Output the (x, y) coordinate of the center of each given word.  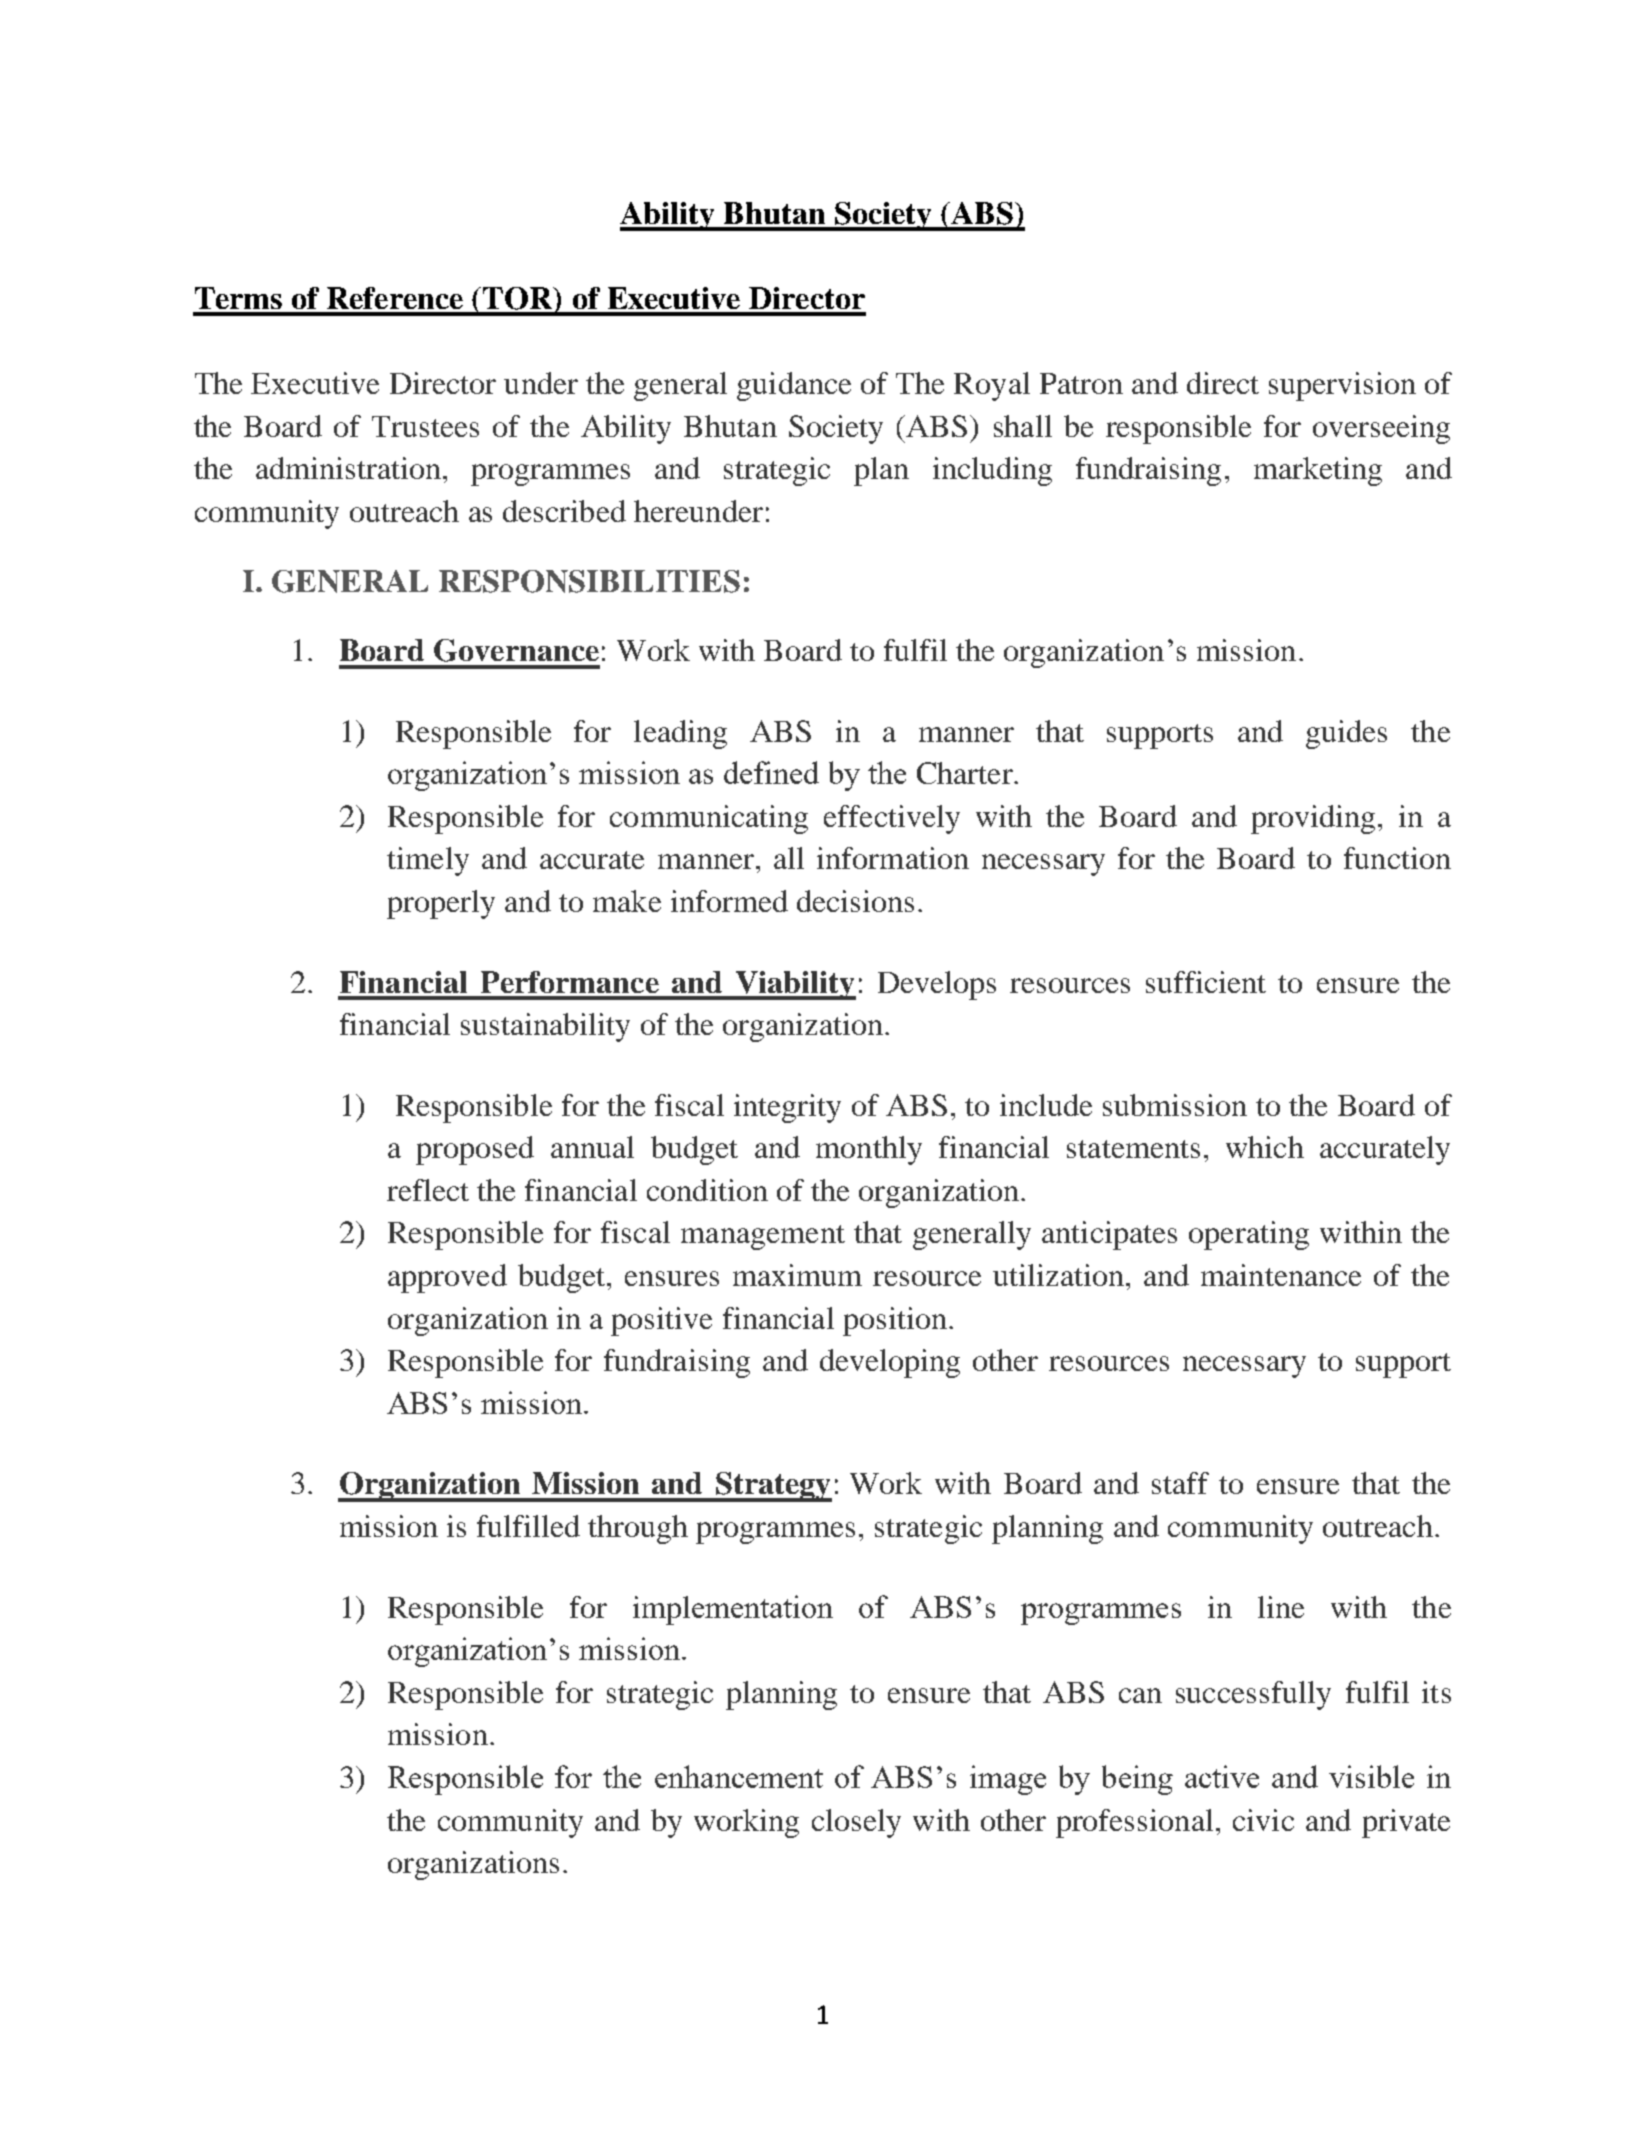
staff (1180, 1483)
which (1265, 1147)
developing (890, 1363)
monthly (869, 1150)
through (638, 1529)
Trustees (425, 426)
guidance (794, 386)
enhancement (739, 1776)
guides (1346, 734)
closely (856, 1823)
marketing (1318, 471)
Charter (966, 773)
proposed (475, 1150)
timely (428, 861)
